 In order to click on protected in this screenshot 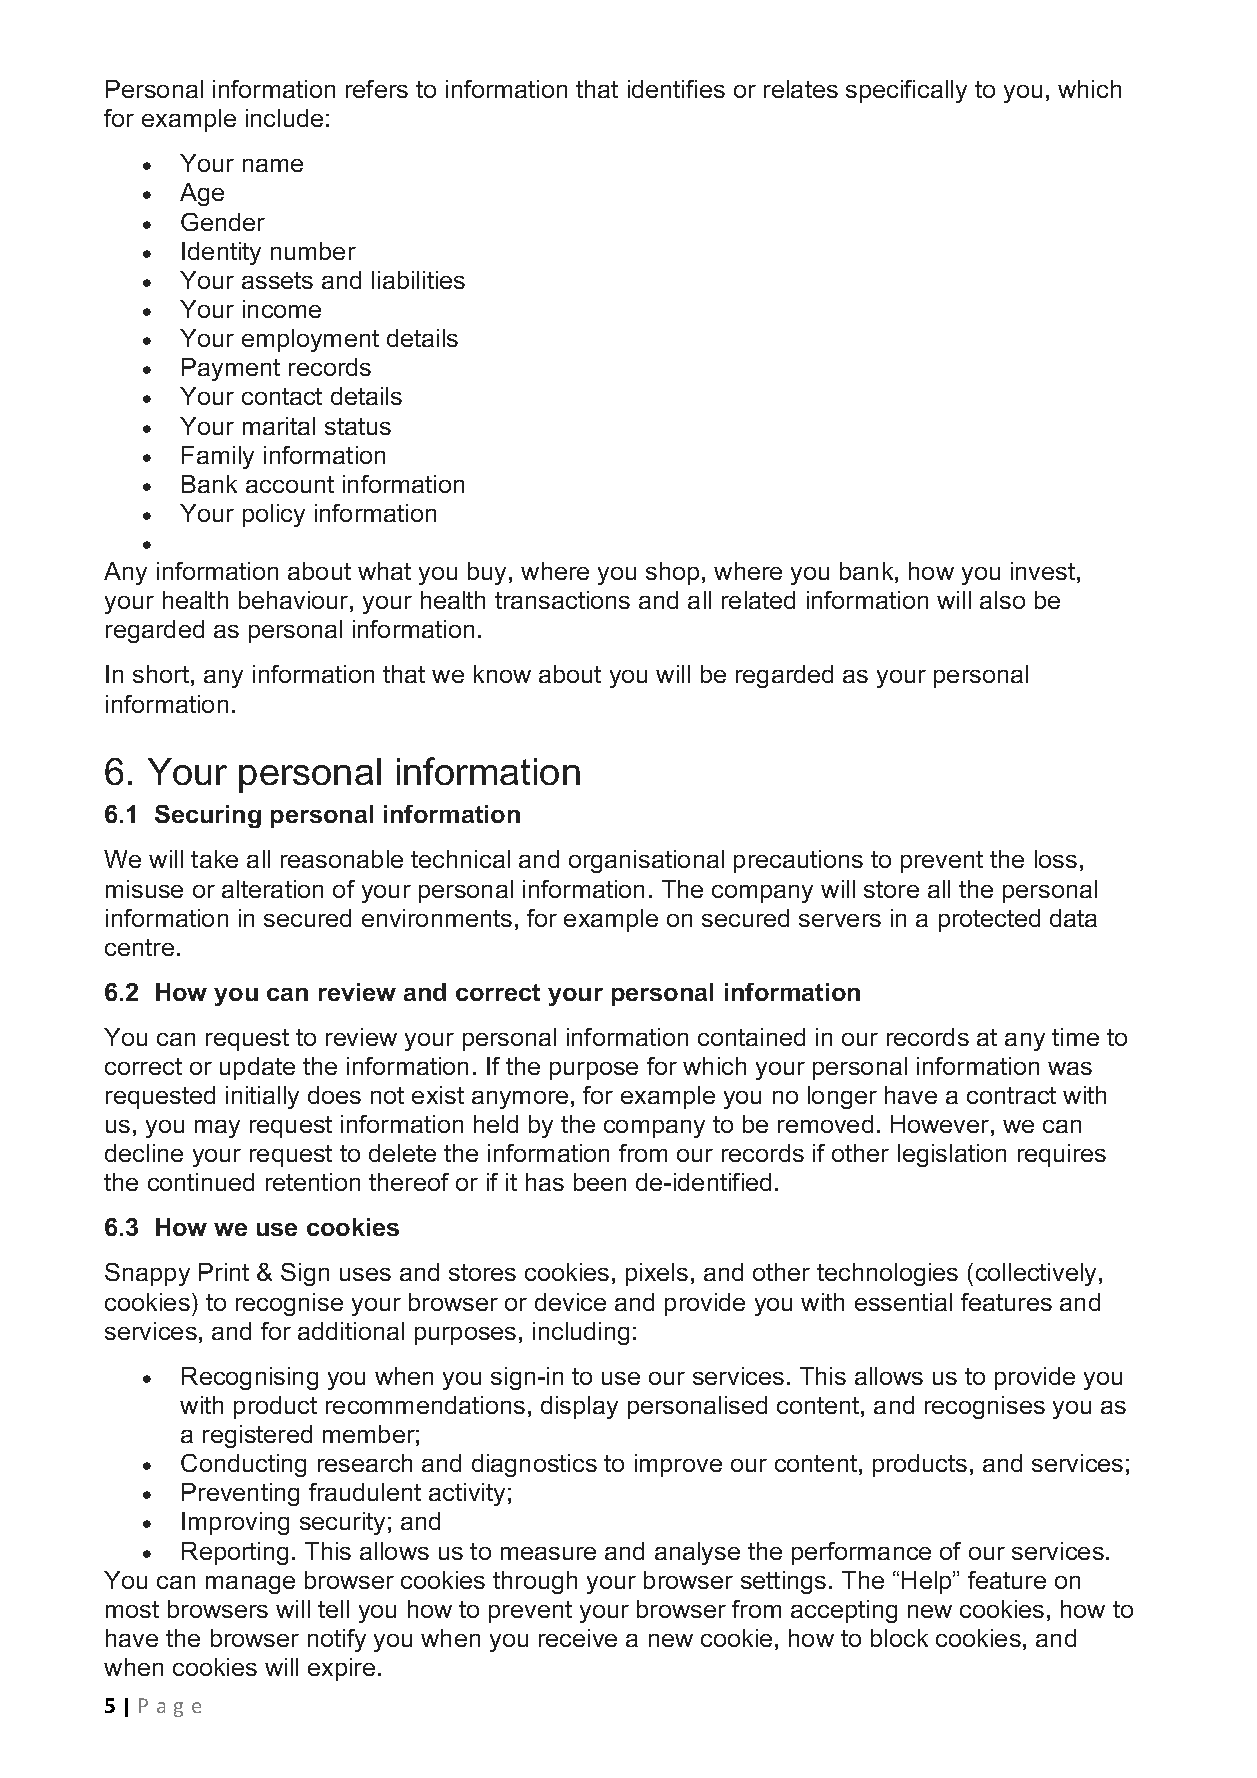, I will do `click(989, 920)`.
